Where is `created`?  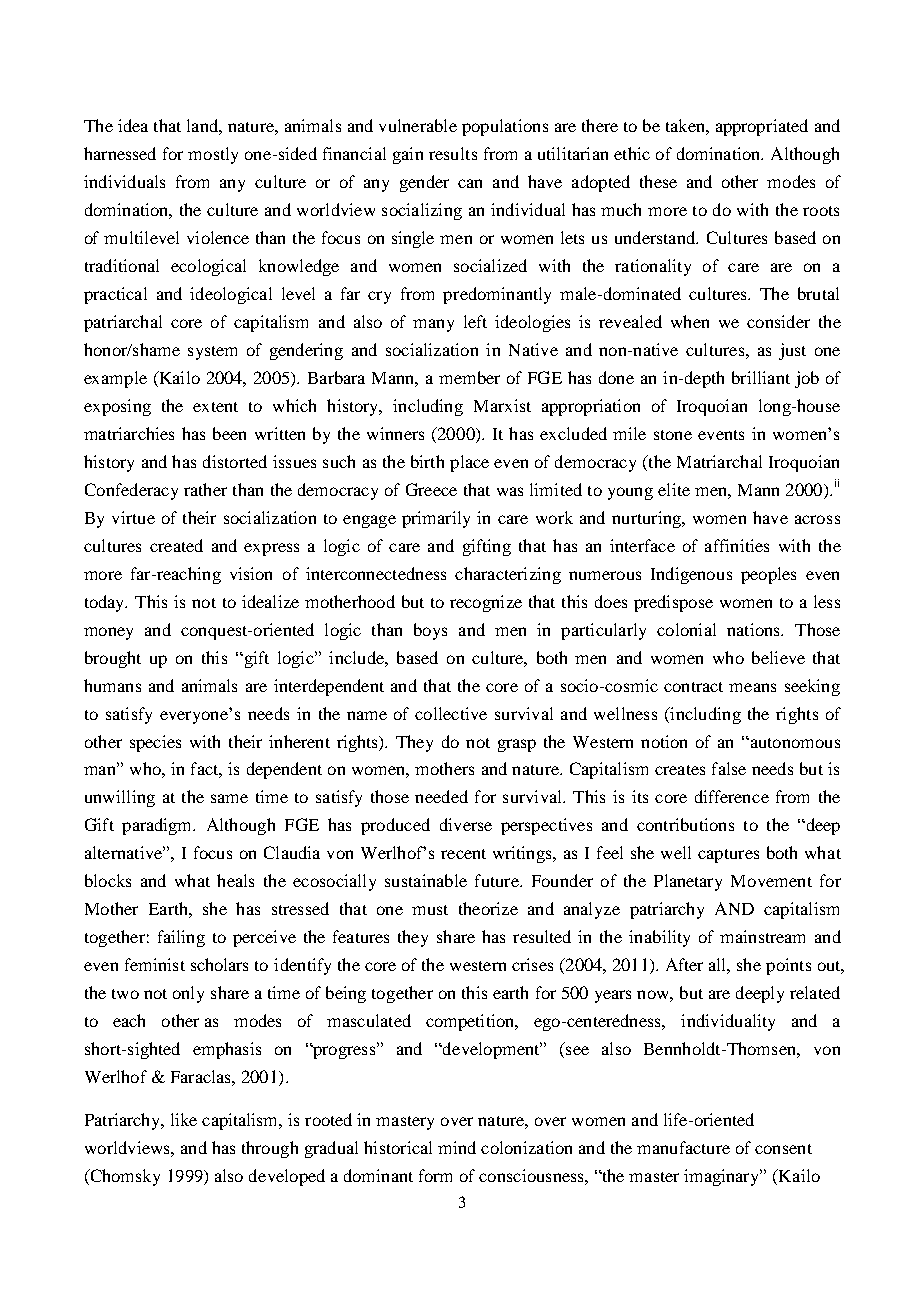 created is located at coordinates (176, 545).
